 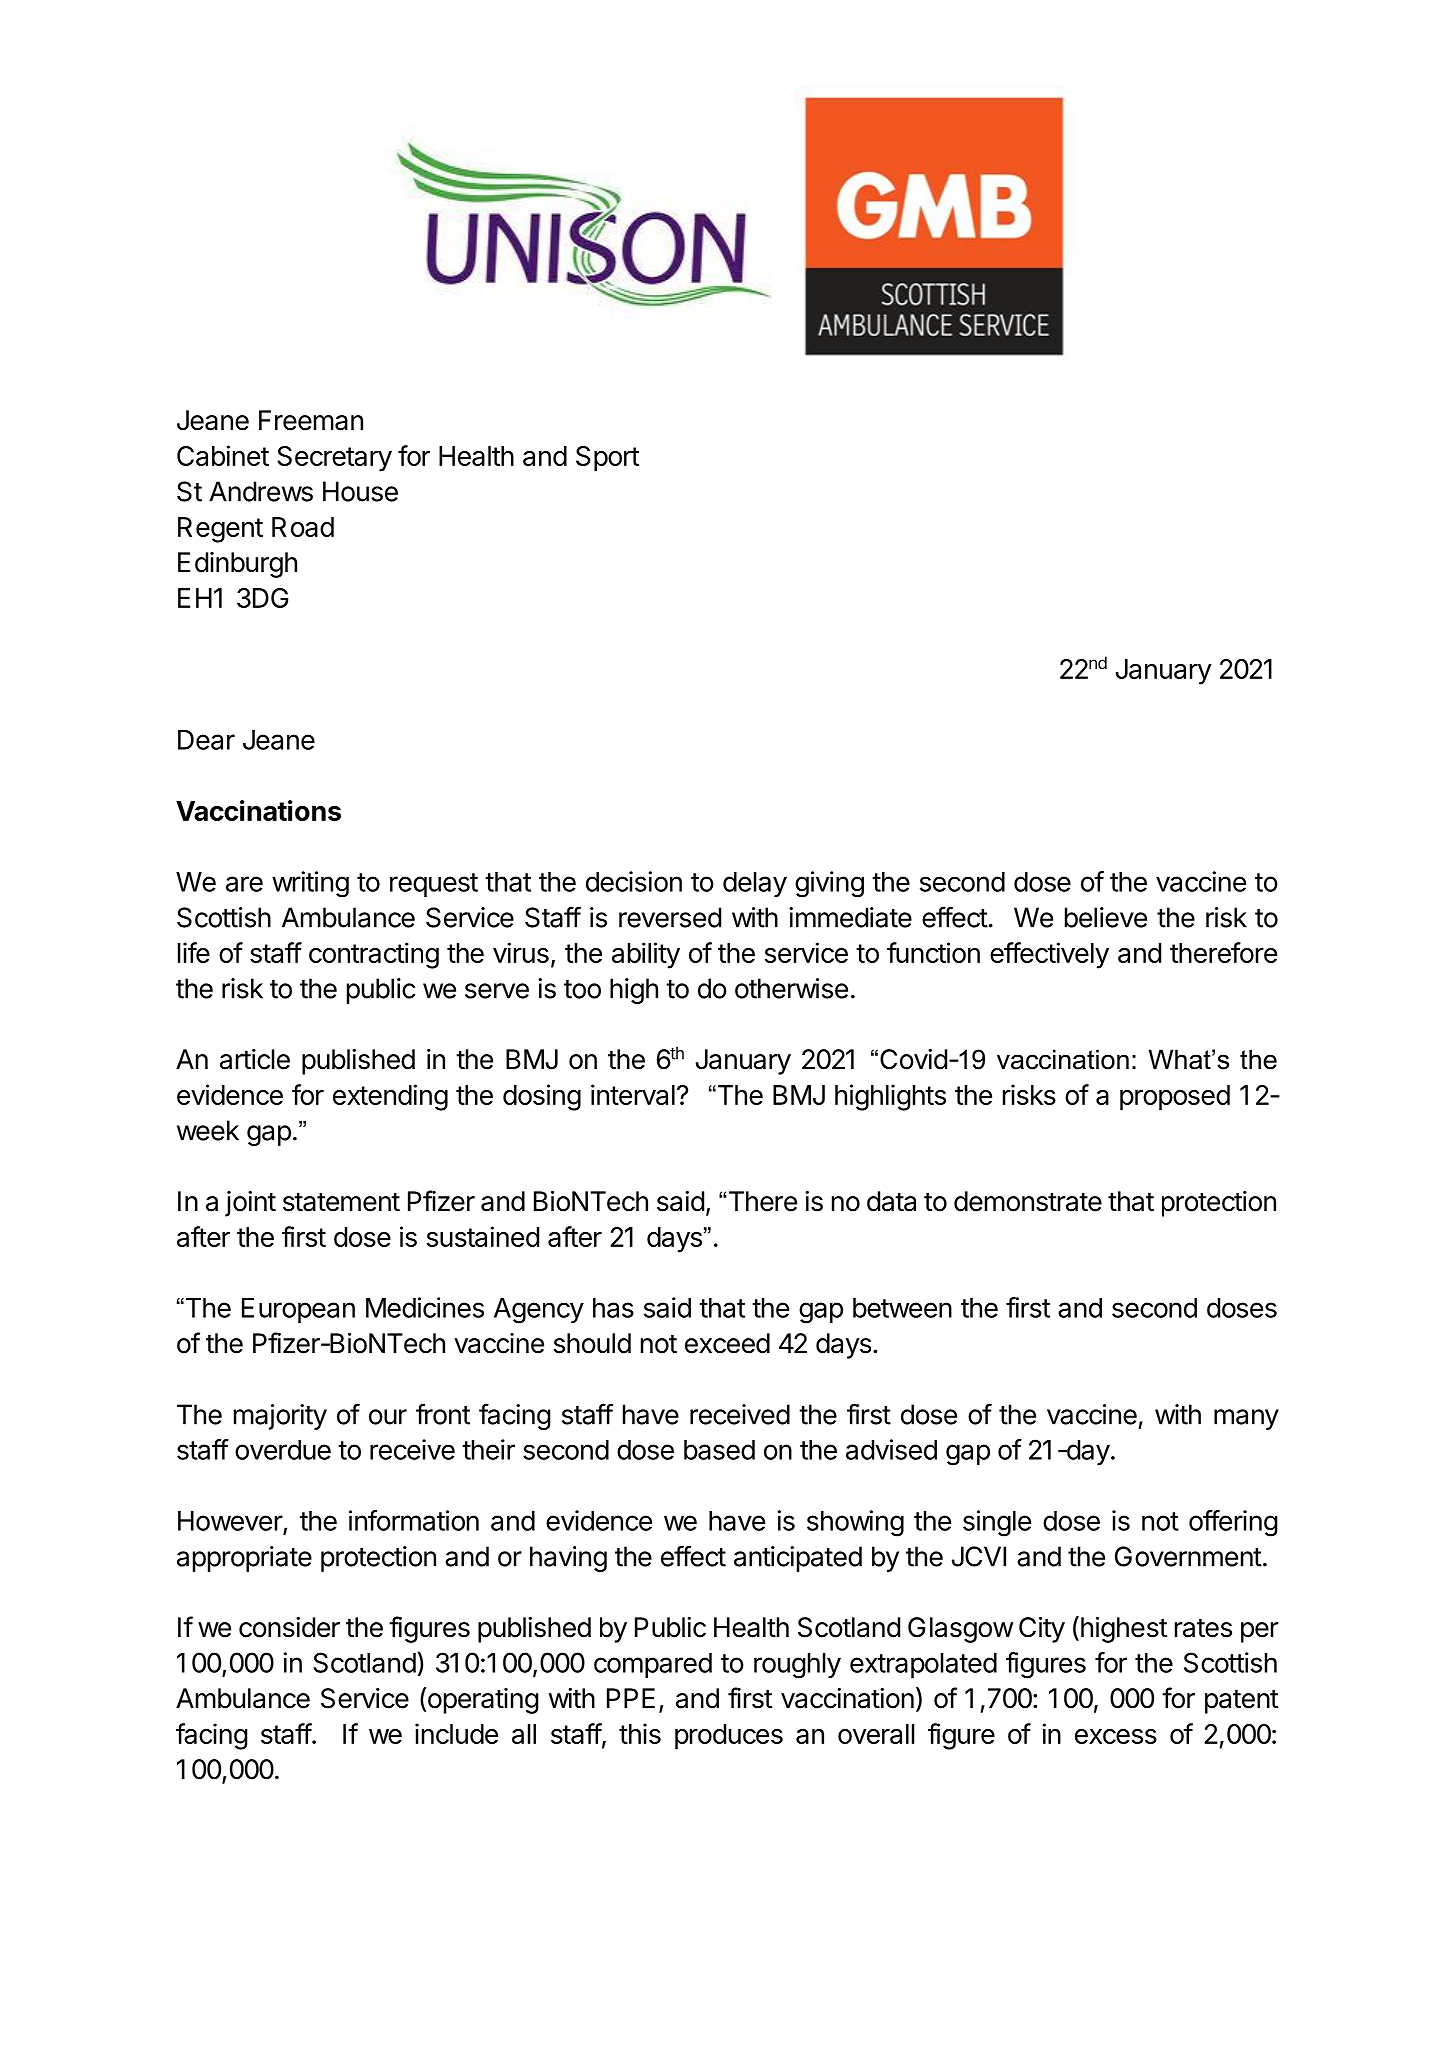 What do you see at coordinates (729, 1737) in the screenshot?
I see `produces` at bounding box center [729, 1737].
